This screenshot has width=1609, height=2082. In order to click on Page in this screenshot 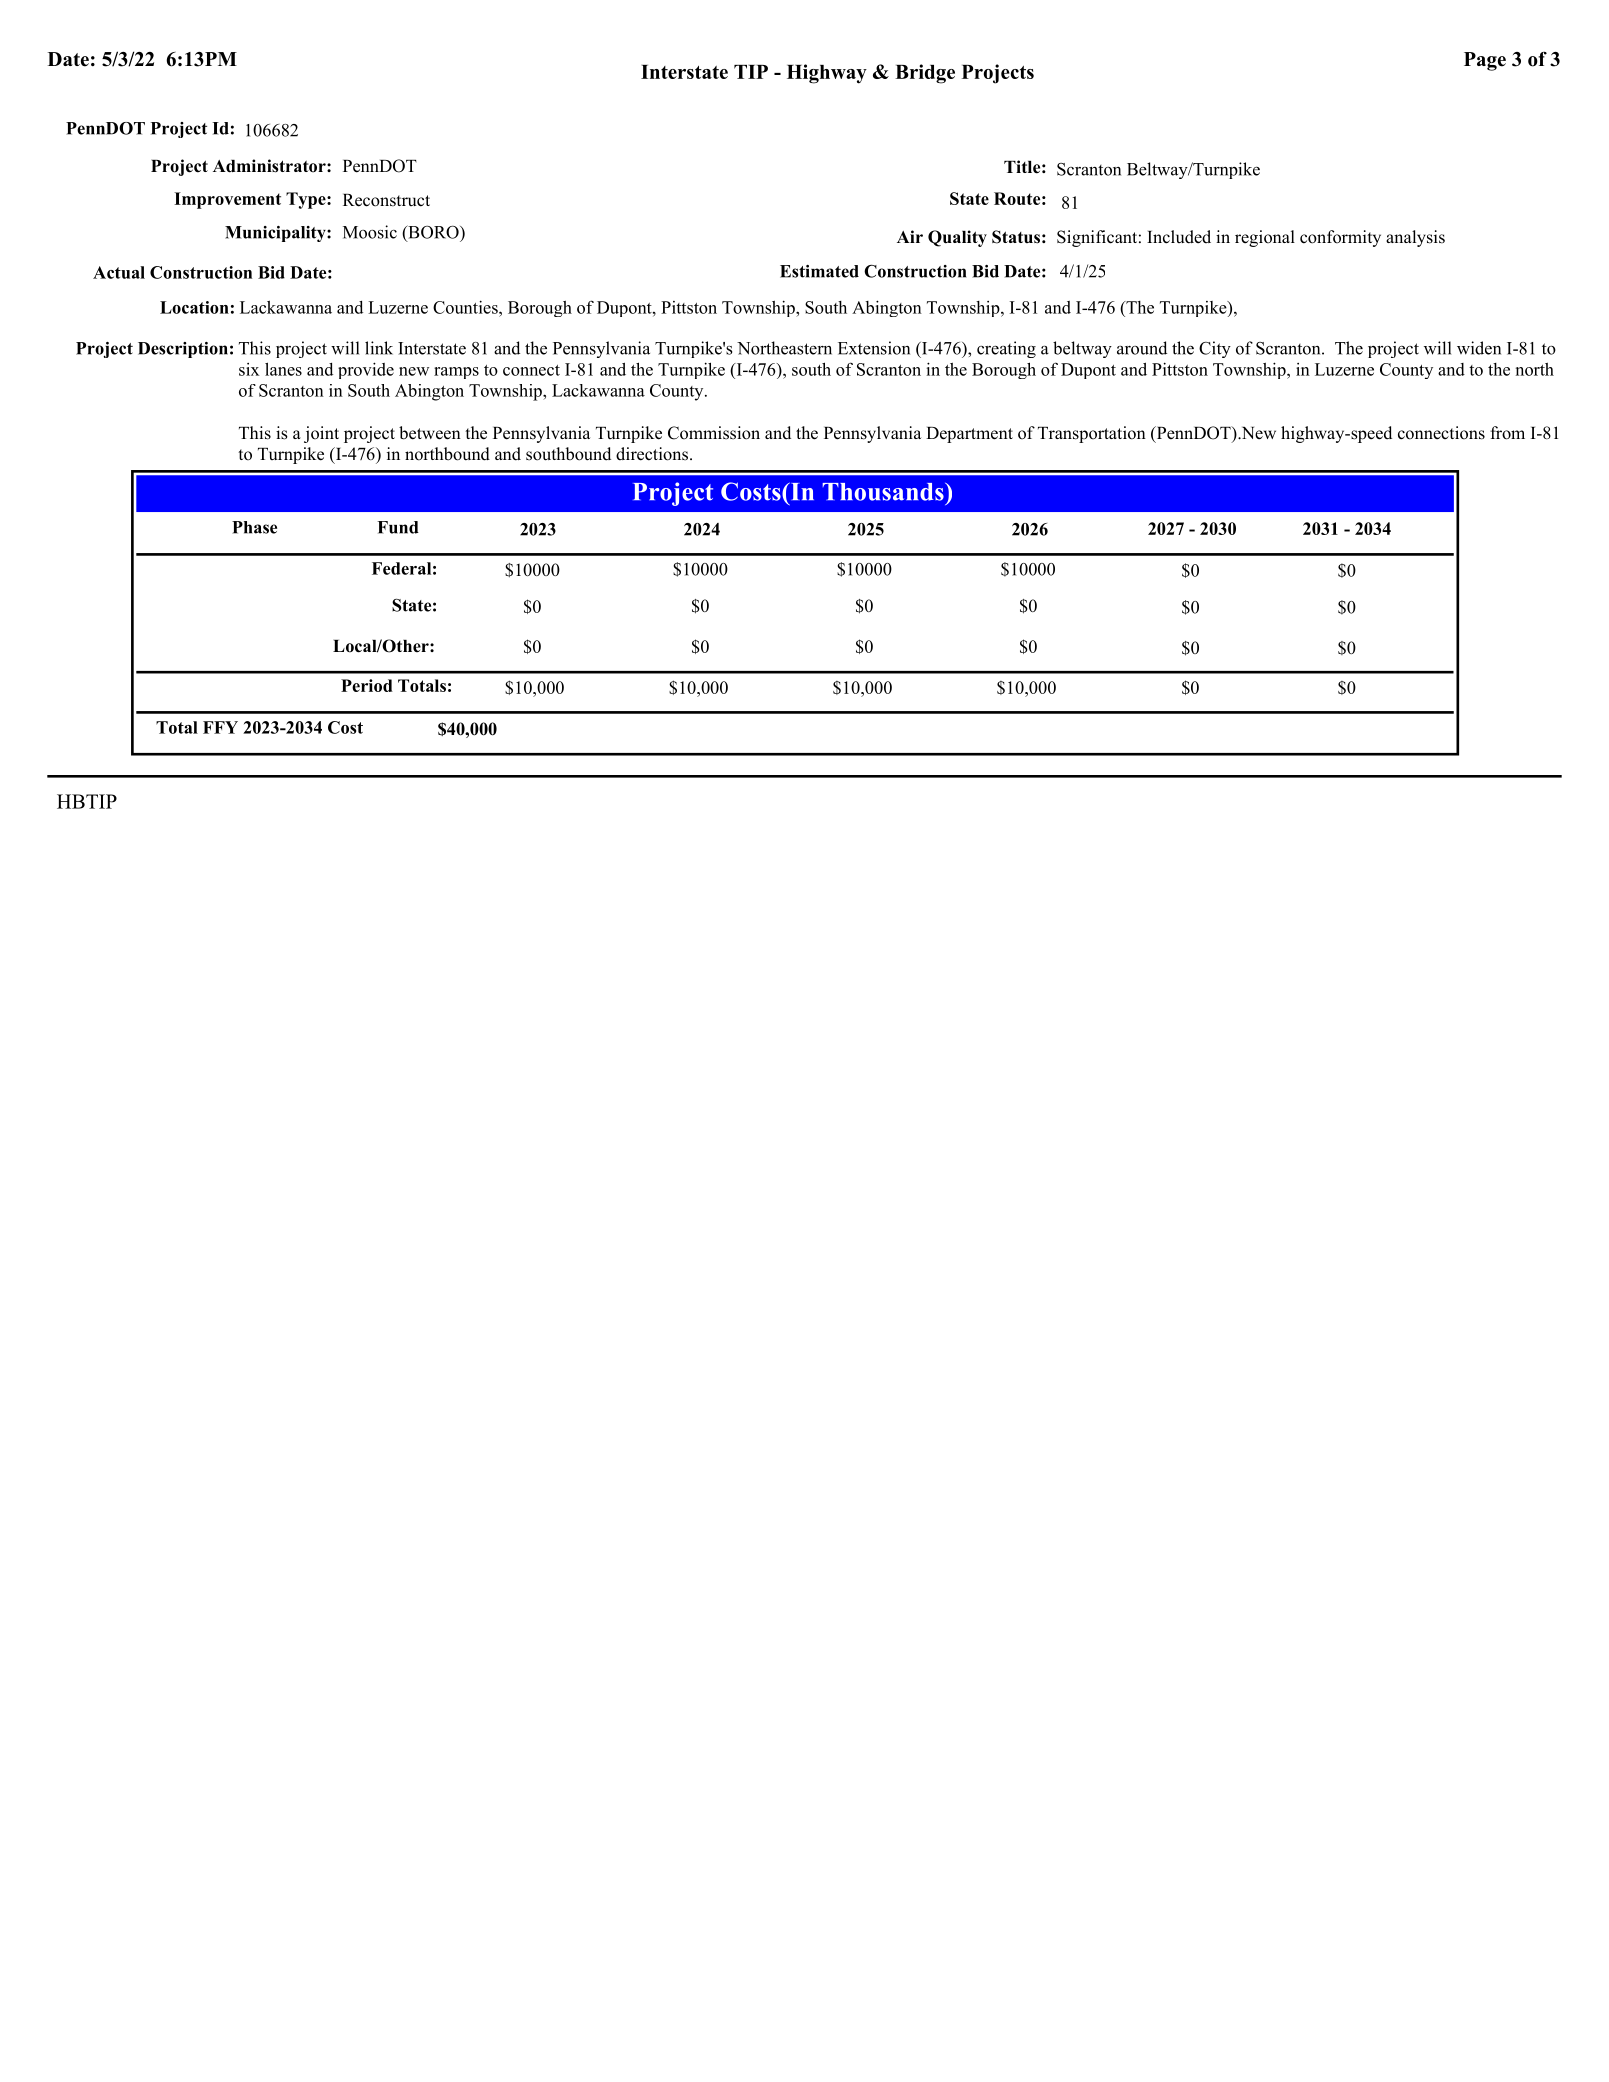, I will do `click(1485, 61)`.
